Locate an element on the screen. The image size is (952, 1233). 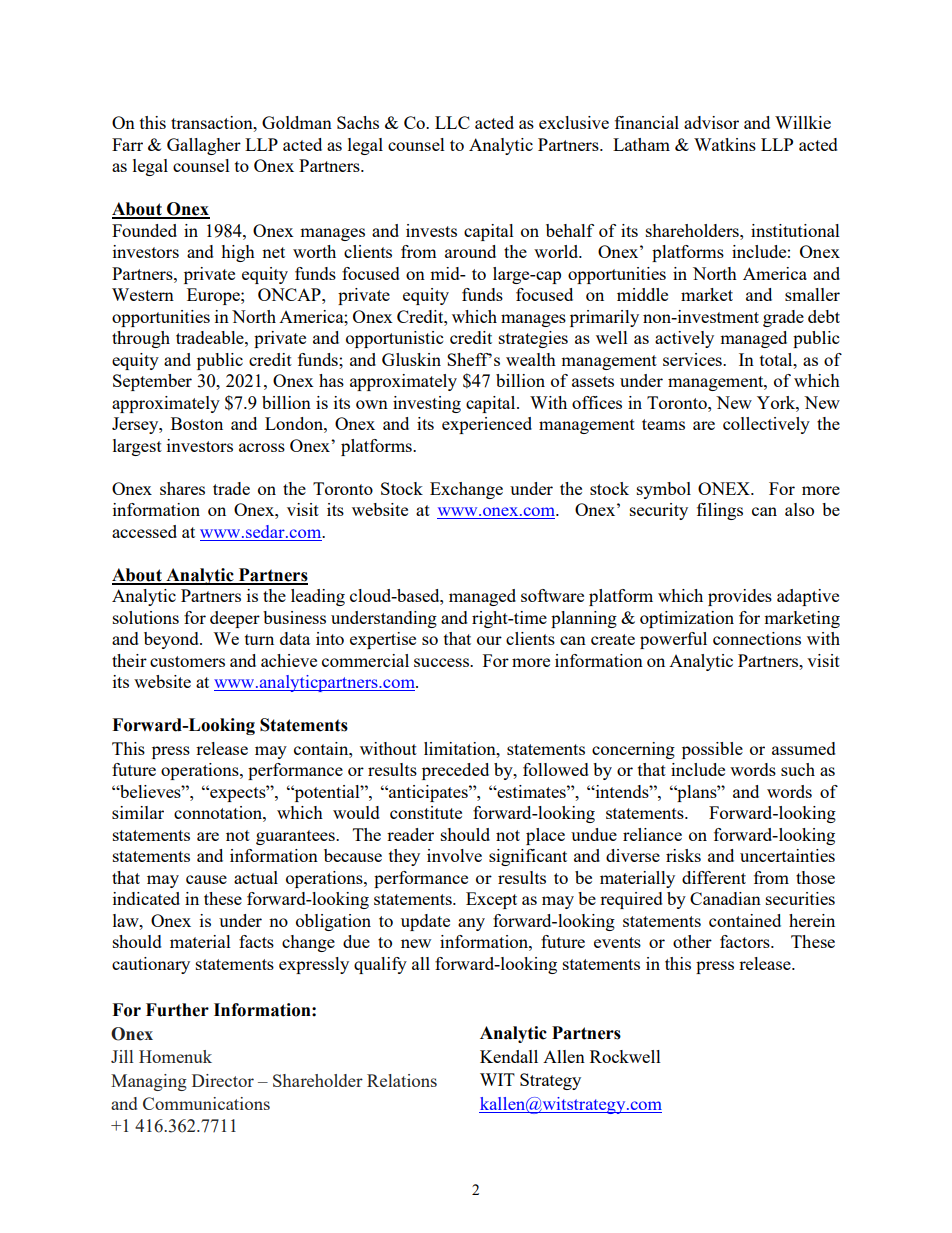
Gallagher is located at coordinates (204, 146).
